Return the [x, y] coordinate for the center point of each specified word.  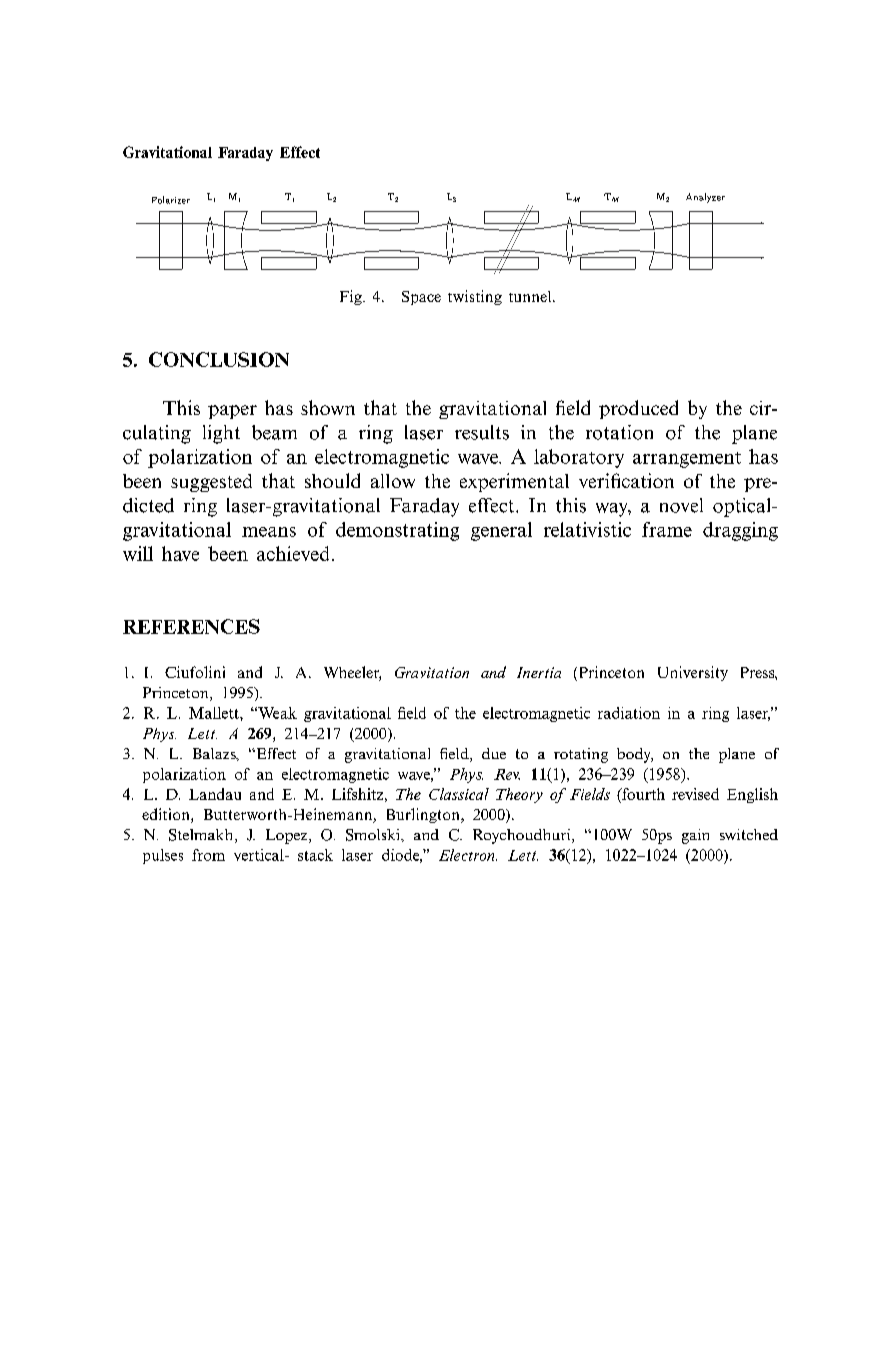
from [208, 855]
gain [695, 836]
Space [421, 298]
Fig [352, 297]
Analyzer [705, 198]
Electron [468, 855]
